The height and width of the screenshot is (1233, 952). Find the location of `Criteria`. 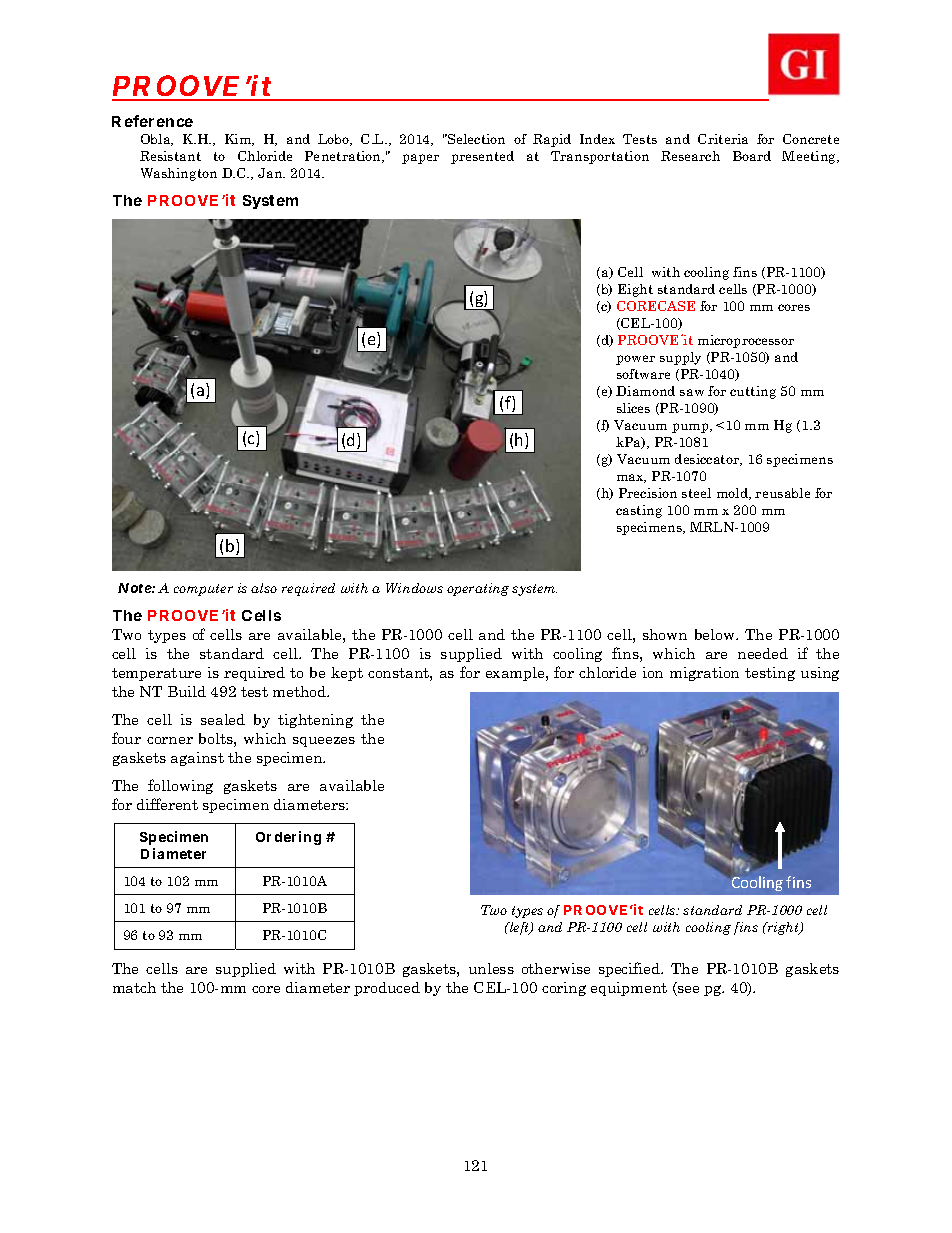

Criteria is located at coordinates (723, 139).
